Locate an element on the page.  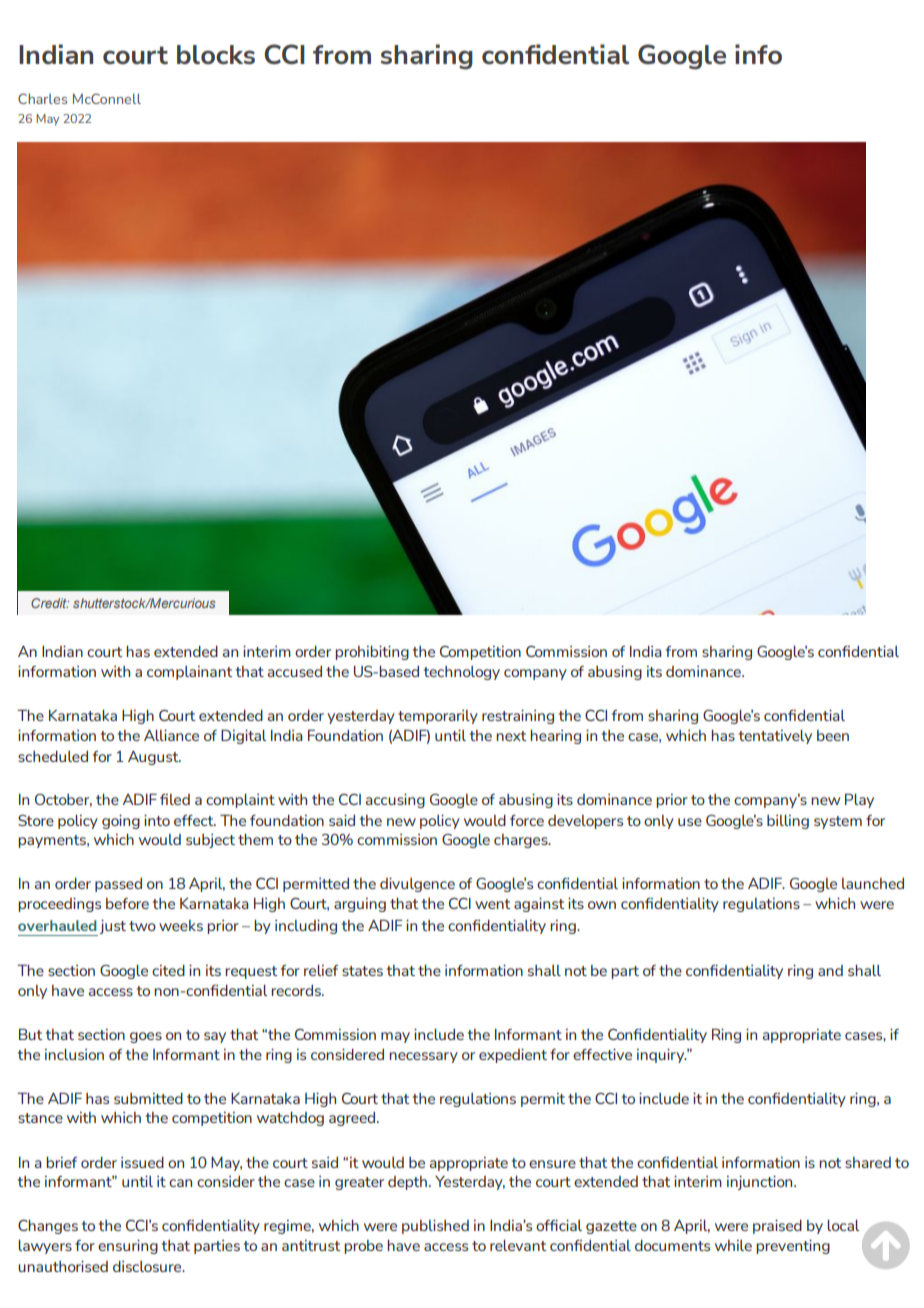
tentatively is located at coordinates (775, 737).
